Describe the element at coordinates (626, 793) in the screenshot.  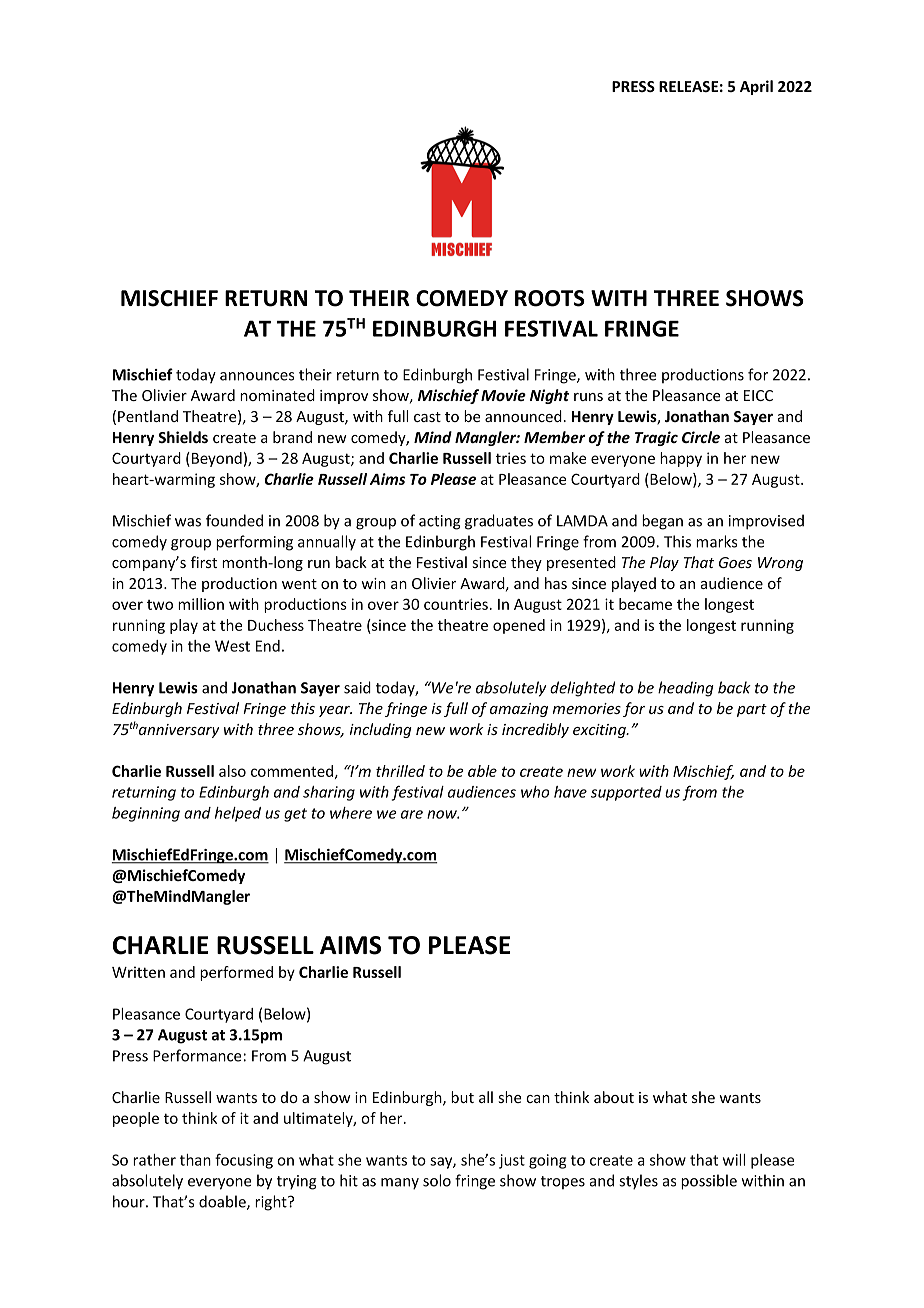
I see `supported` at that location.
